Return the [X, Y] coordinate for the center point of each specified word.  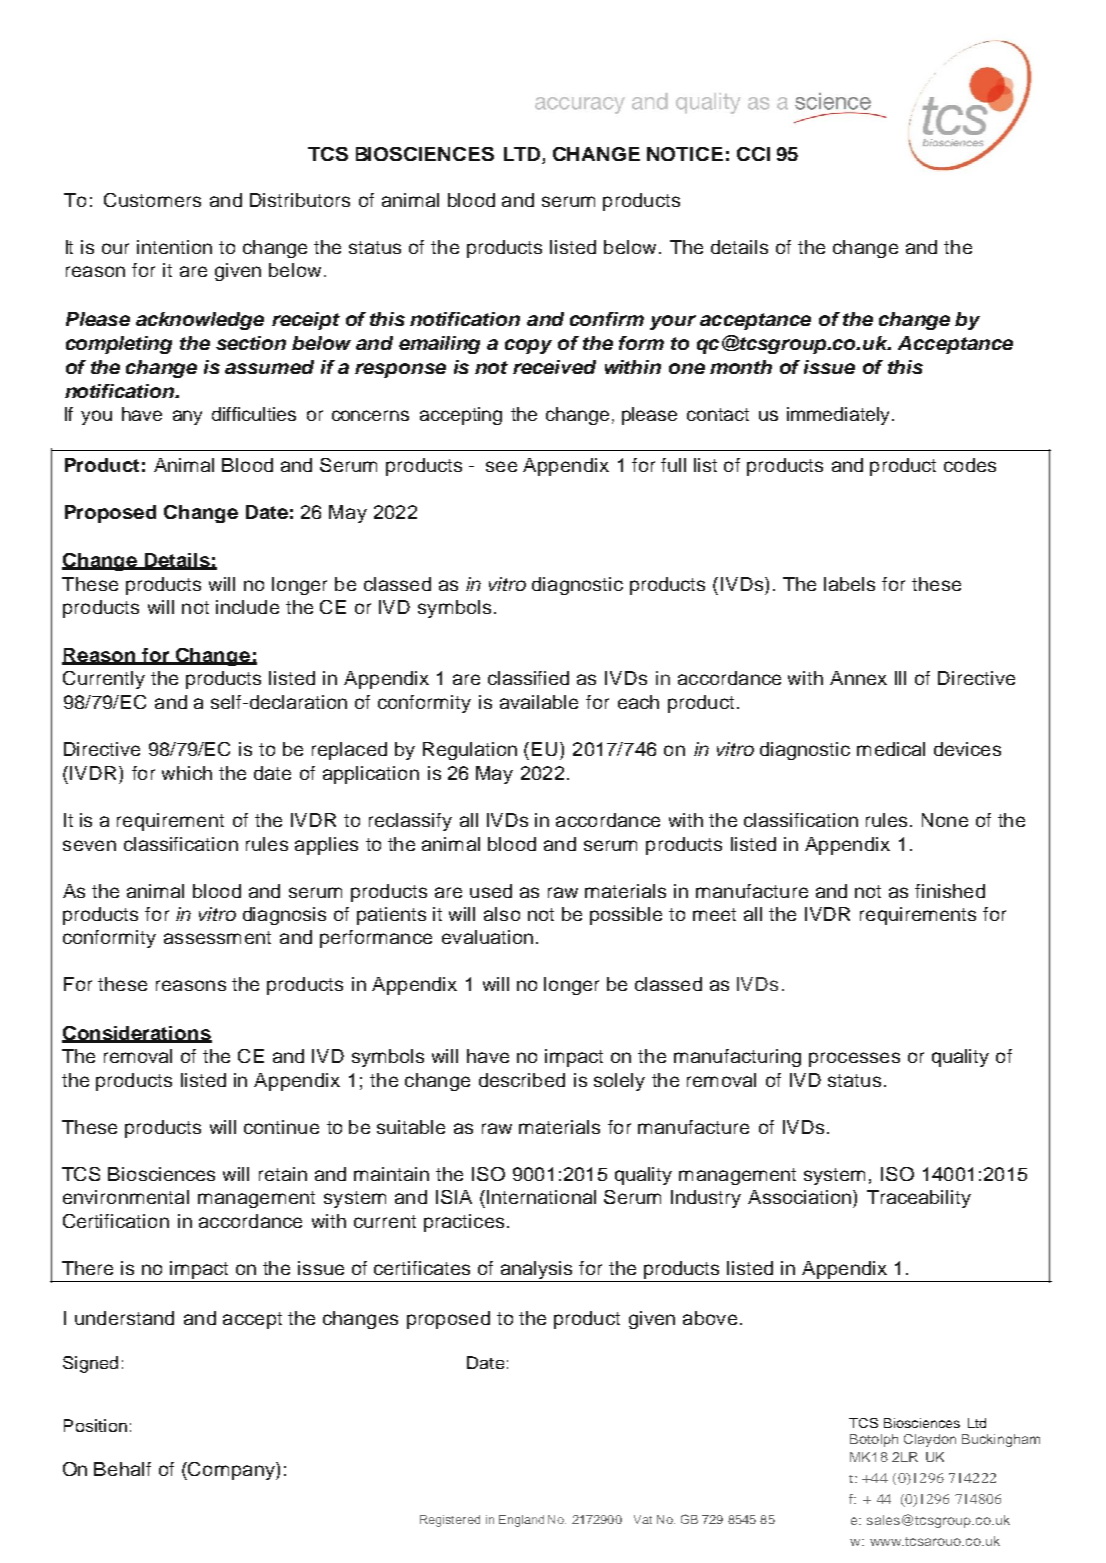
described [522, 1080]
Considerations [137, 1034]
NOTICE [685, 154]
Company [231, 1471]
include [247, 607]
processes [854, 1059]
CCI [753, 154]
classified [528, 678]
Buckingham [1001, 1440]
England [521, 1521]
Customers [152, 200]
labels [849, 584]
